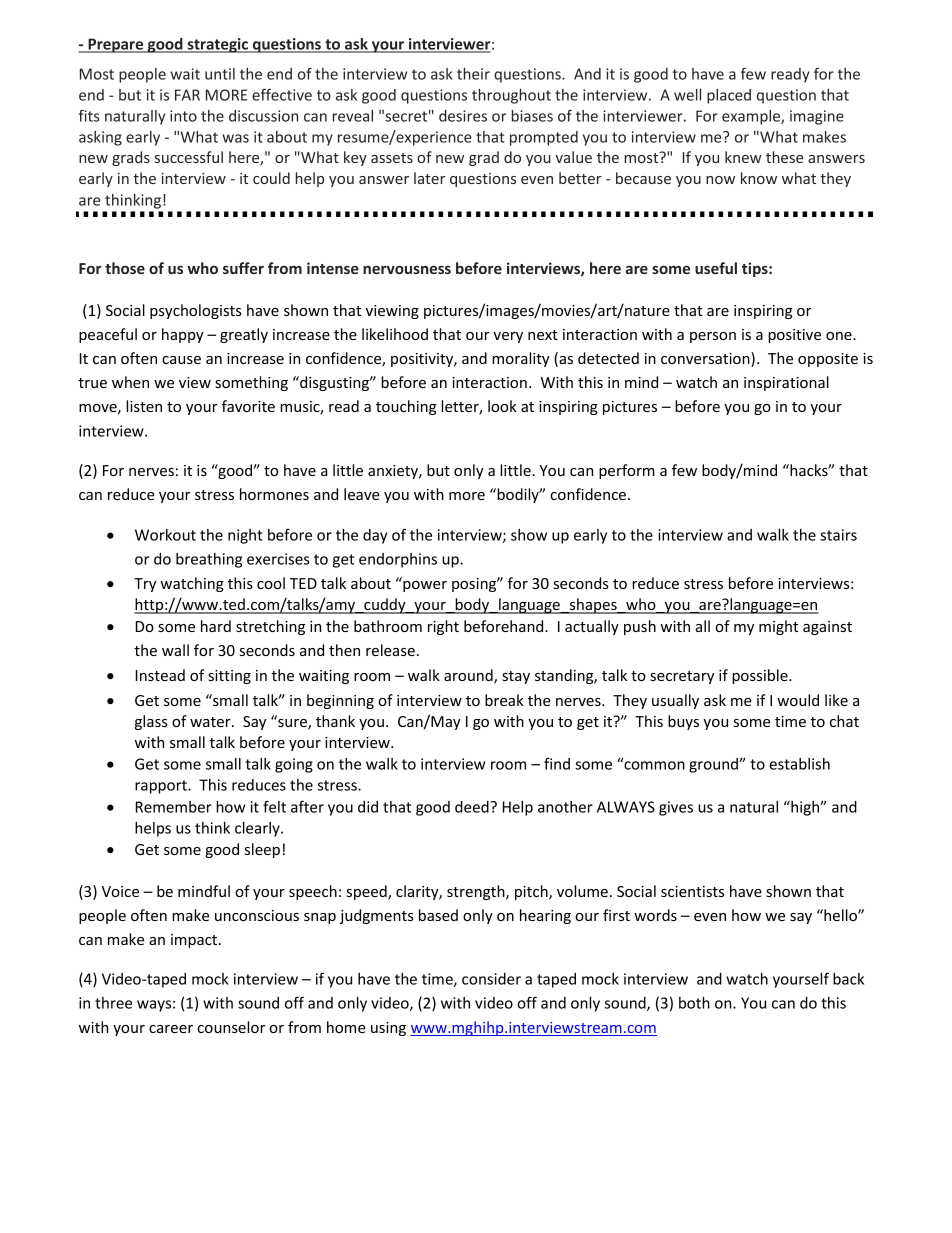  I want to click on deed, so click(472, 807).
